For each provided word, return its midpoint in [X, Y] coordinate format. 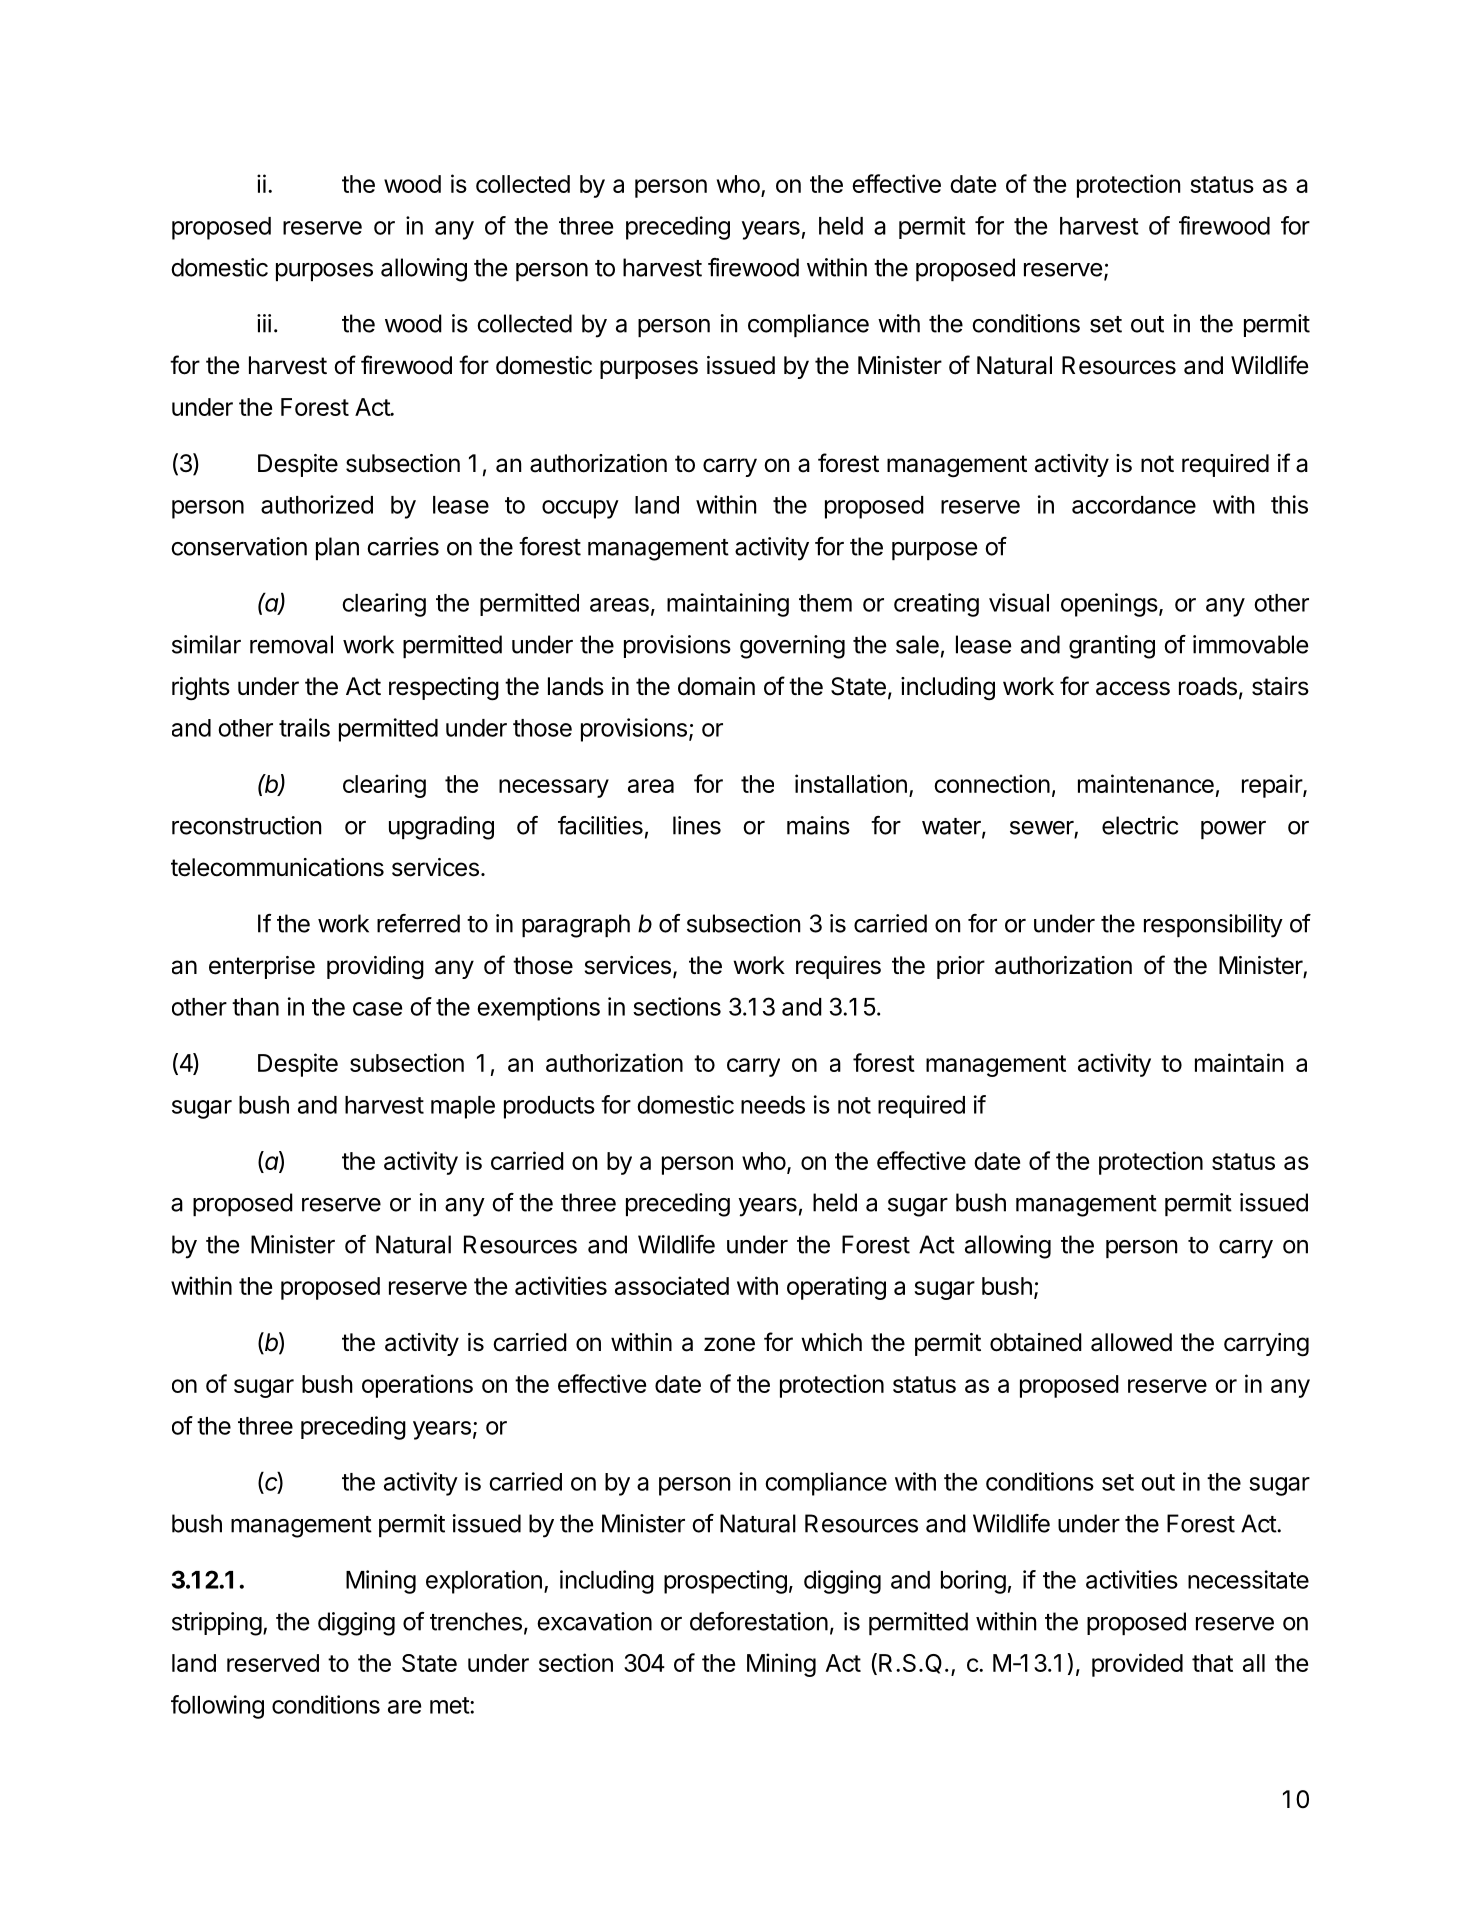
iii [264, 323]
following [217, 1707]
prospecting [725, 1582]
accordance [1134, 505]
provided [1137, 1665]
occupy [580, 509]
